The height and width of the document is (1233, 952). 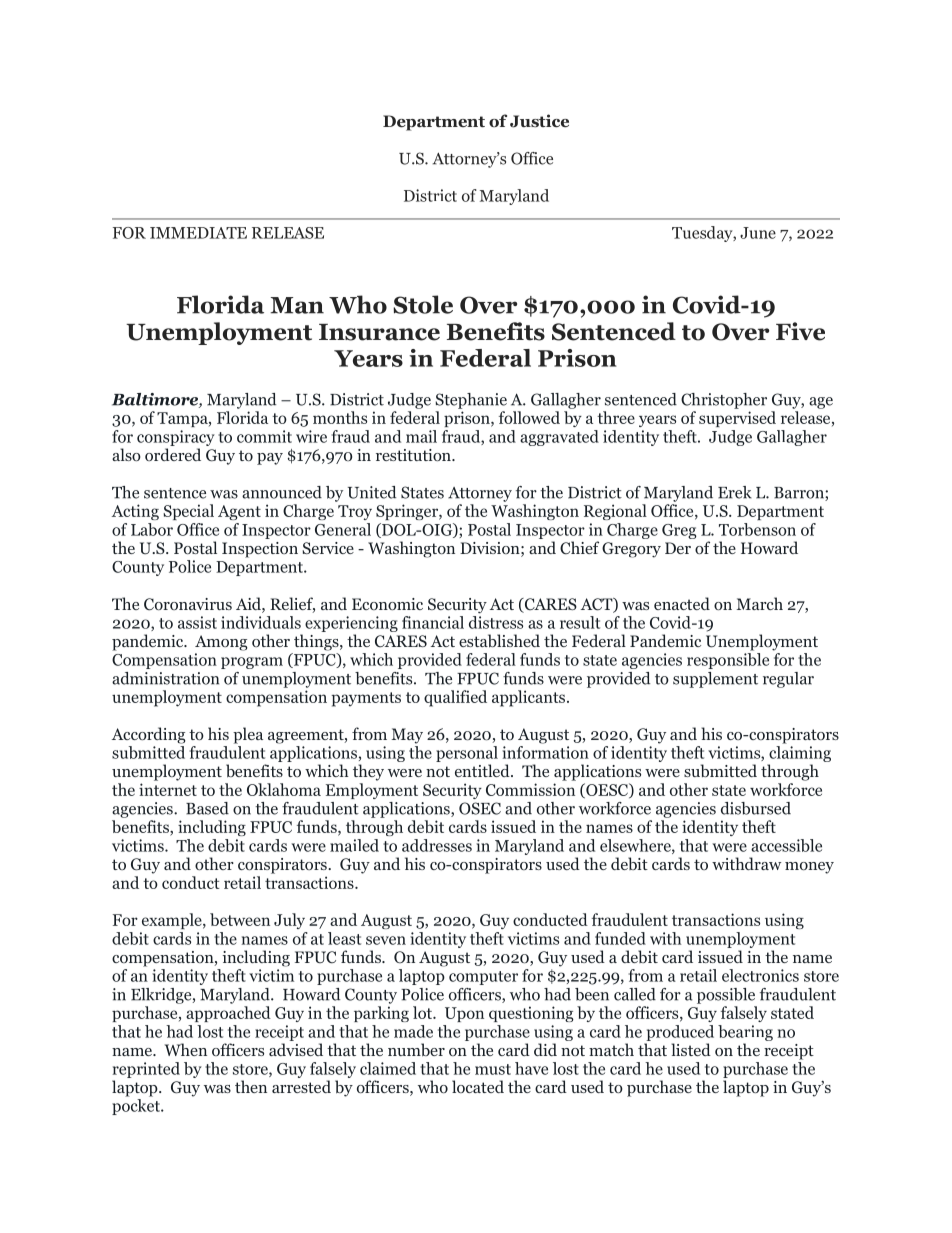 I want to click on listed, so click(x=691, y=1049).
